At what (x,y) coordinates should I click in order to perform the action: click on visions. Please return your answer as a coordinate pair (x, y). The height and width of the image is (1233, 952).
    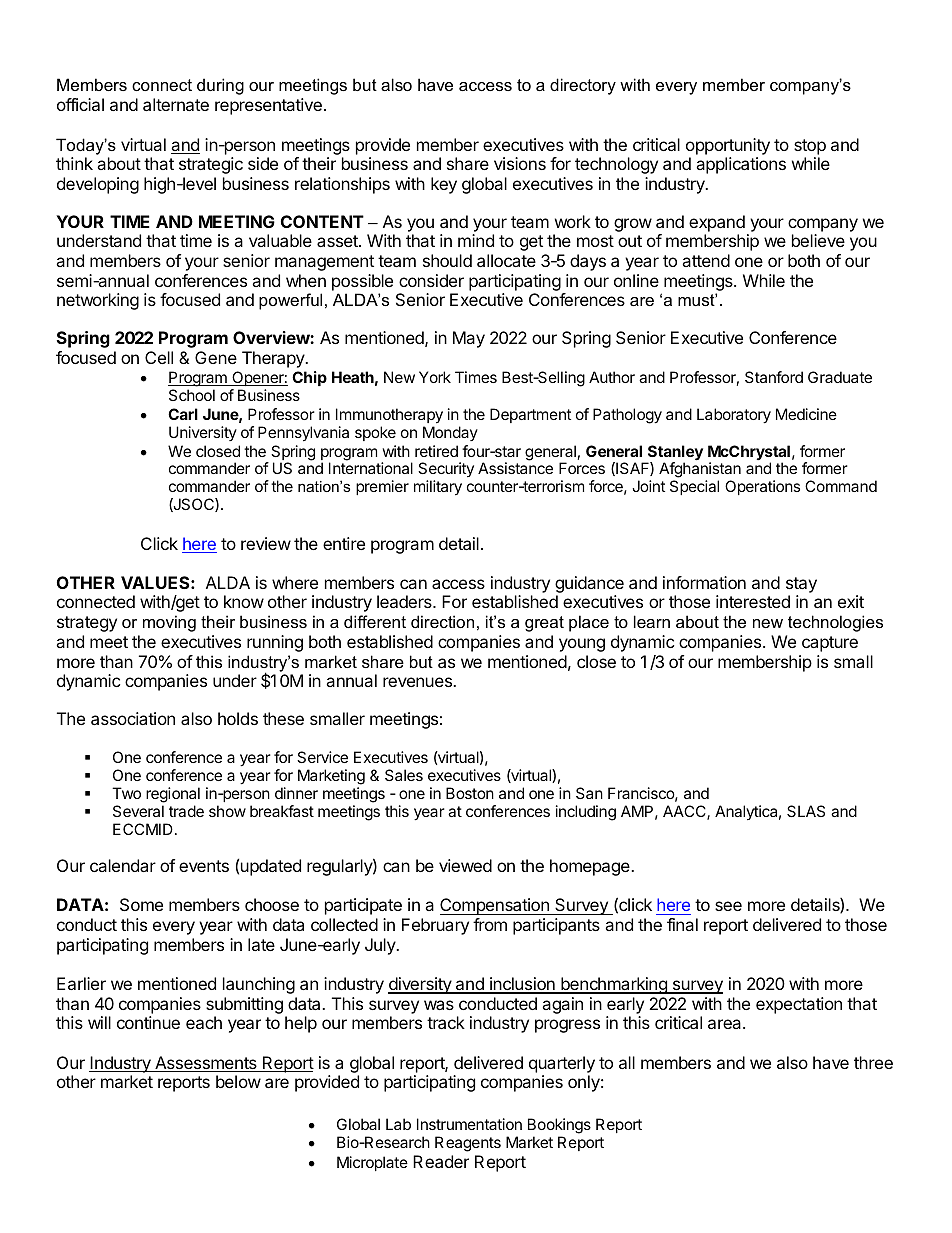
    Looking at the image, I should click on (520, 163).
